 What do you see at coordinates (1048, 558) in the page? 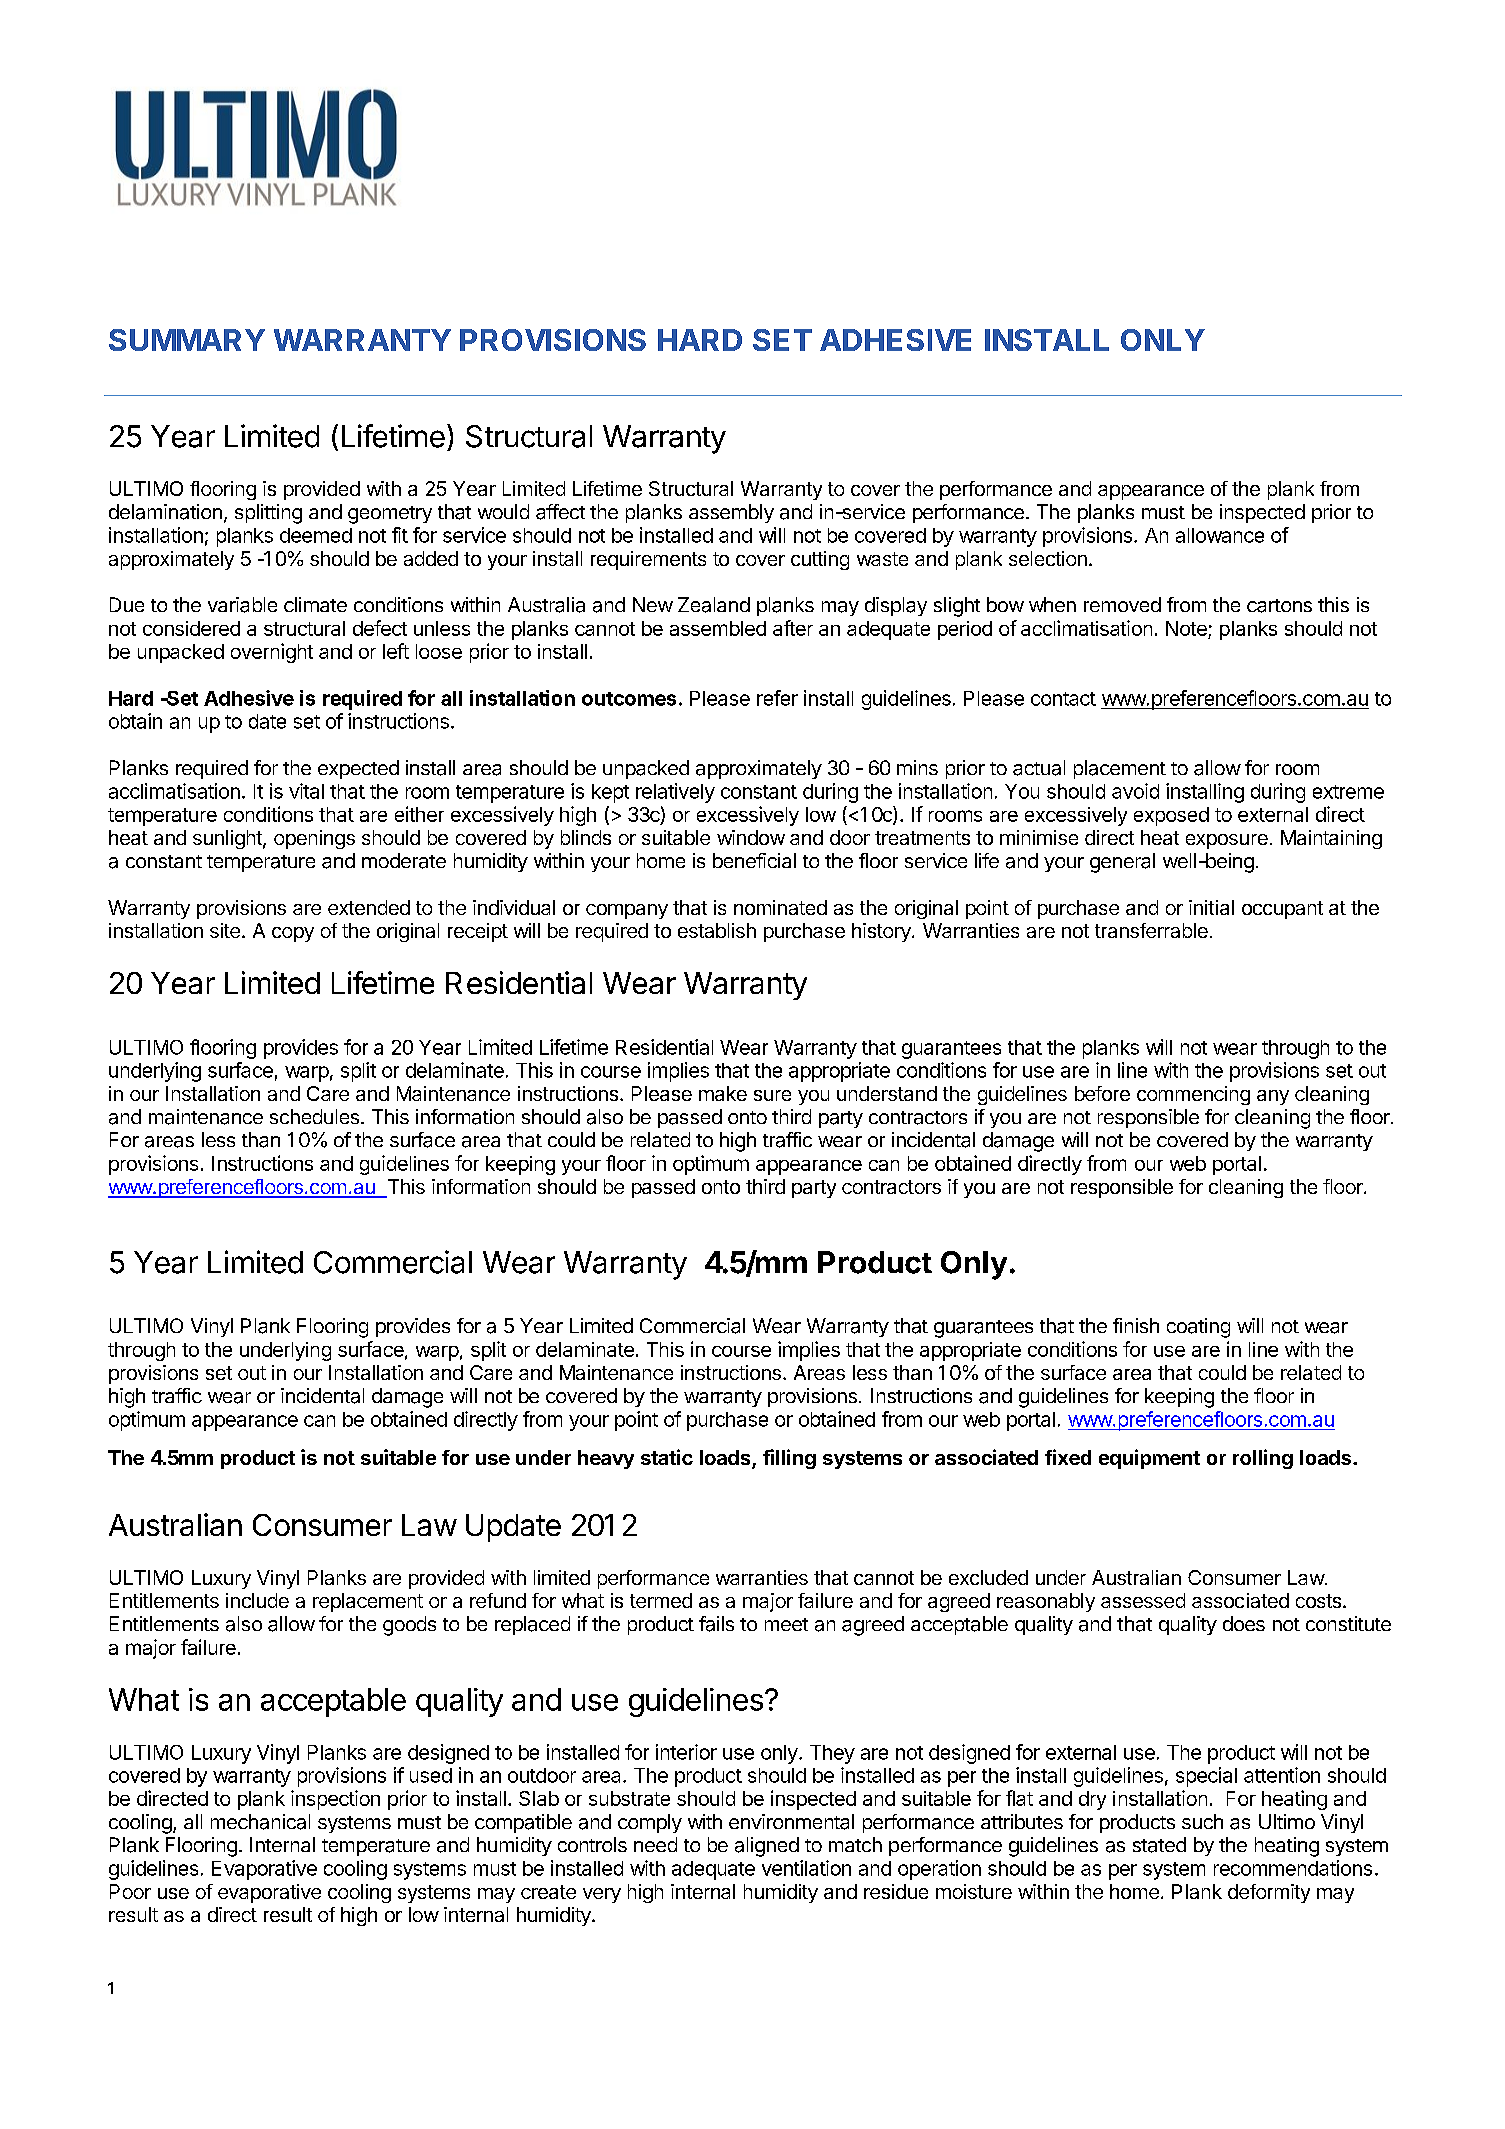
I see `selection` at bounding box center [1048, 558].
